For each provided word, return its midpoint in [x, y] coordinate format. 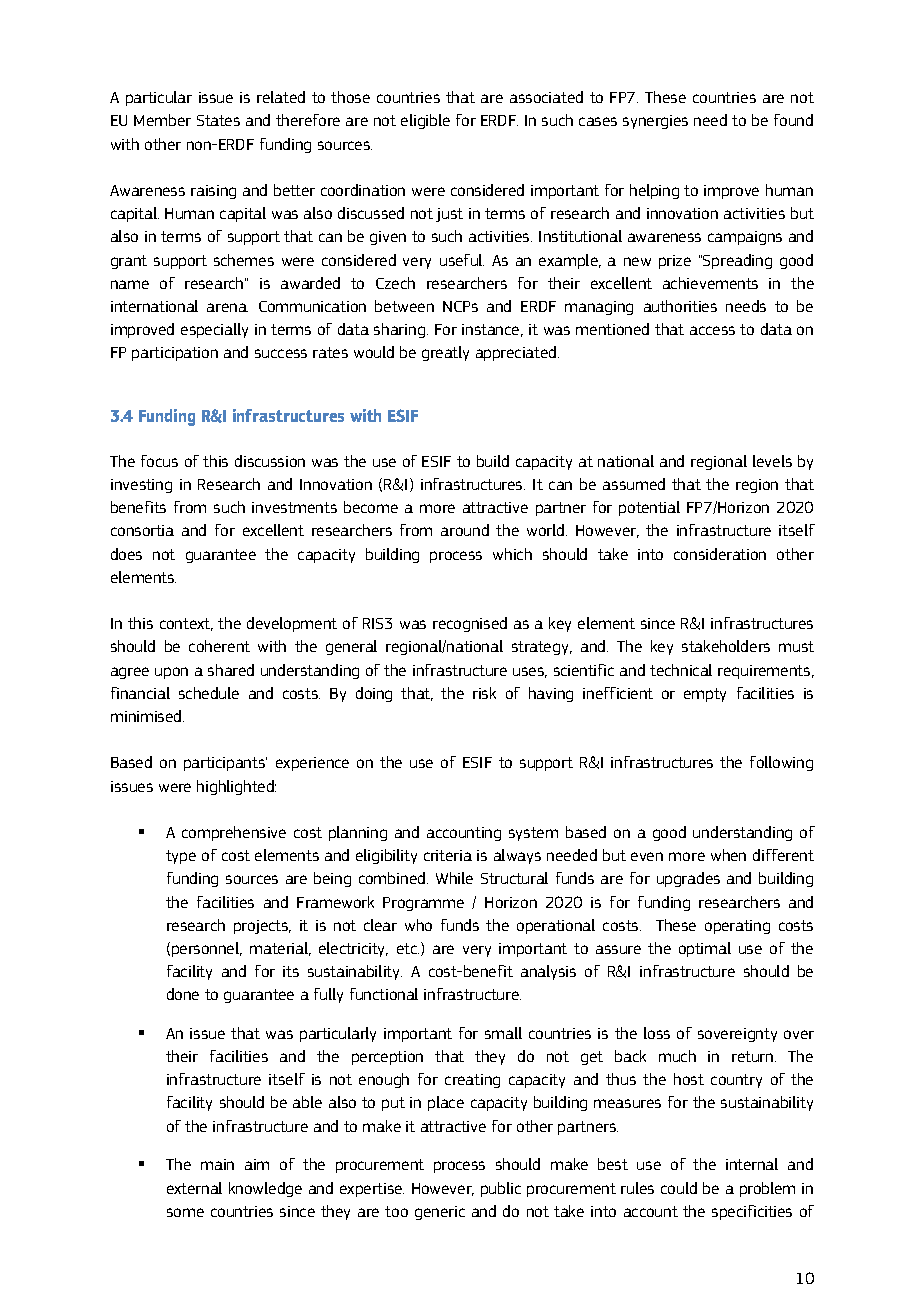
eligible [425, 121]
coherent [219, 646]
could [679, 1188]
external [194, 1188]
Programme [423, 904]
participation [175, 354]
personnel [206, 949]
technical [681, 670]
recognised [470, 624]
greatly [445, 353]
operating [737, 927]
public [501, 1189]
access [712, 330]
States [218, 120]
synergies [655, 122]
